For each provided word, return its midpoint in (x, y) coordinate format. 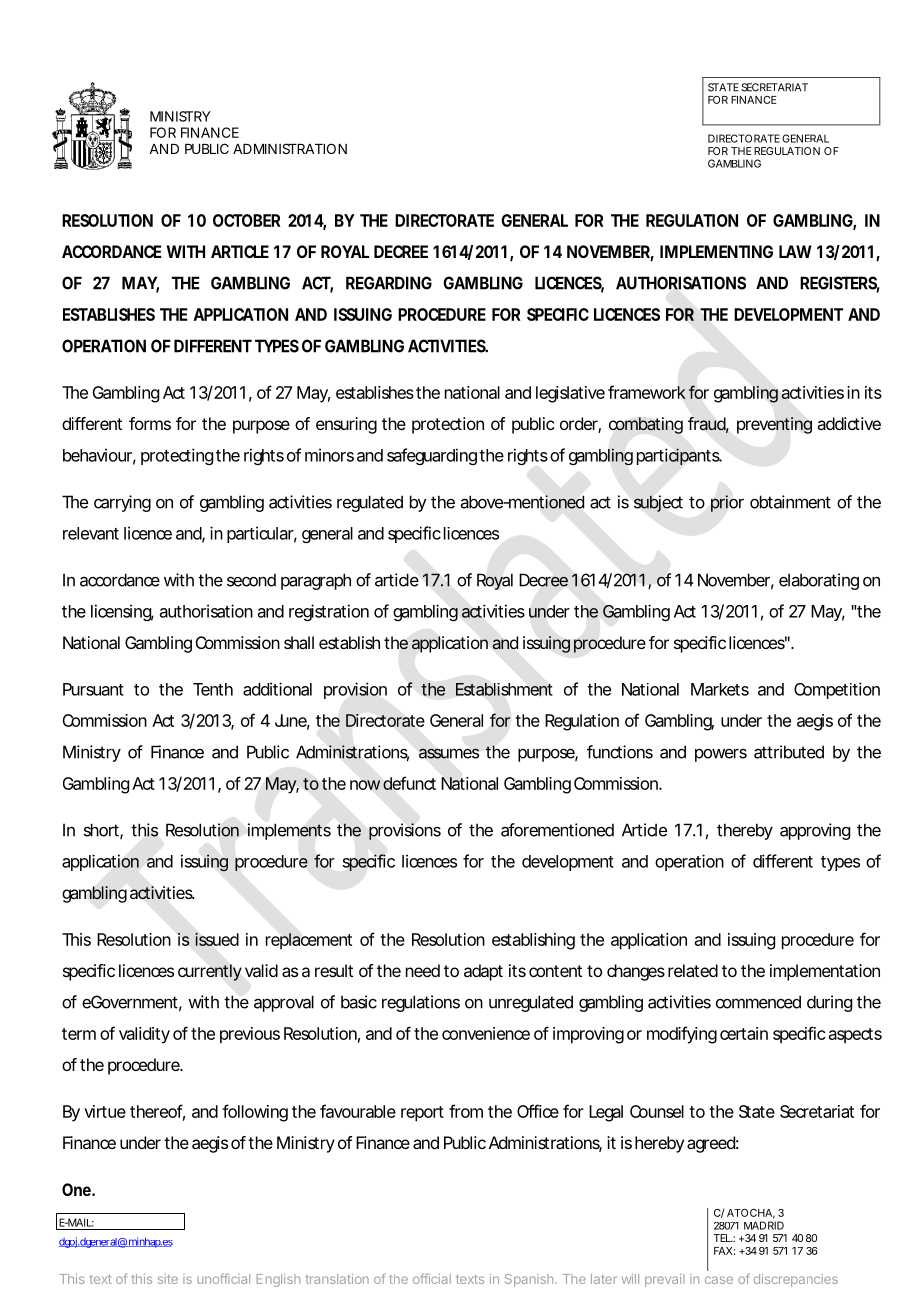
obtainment (790, 502)
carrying (122, 503)
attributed (789, 752)
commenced (758, 1002)
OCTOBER (247, 220)
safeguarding (432, 456)
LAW (795, 251)
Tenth (213, 689)
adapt (483, 972)
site (168, 1279)
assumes (449, 753)
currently (210, 972)
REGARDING (389, 283)
